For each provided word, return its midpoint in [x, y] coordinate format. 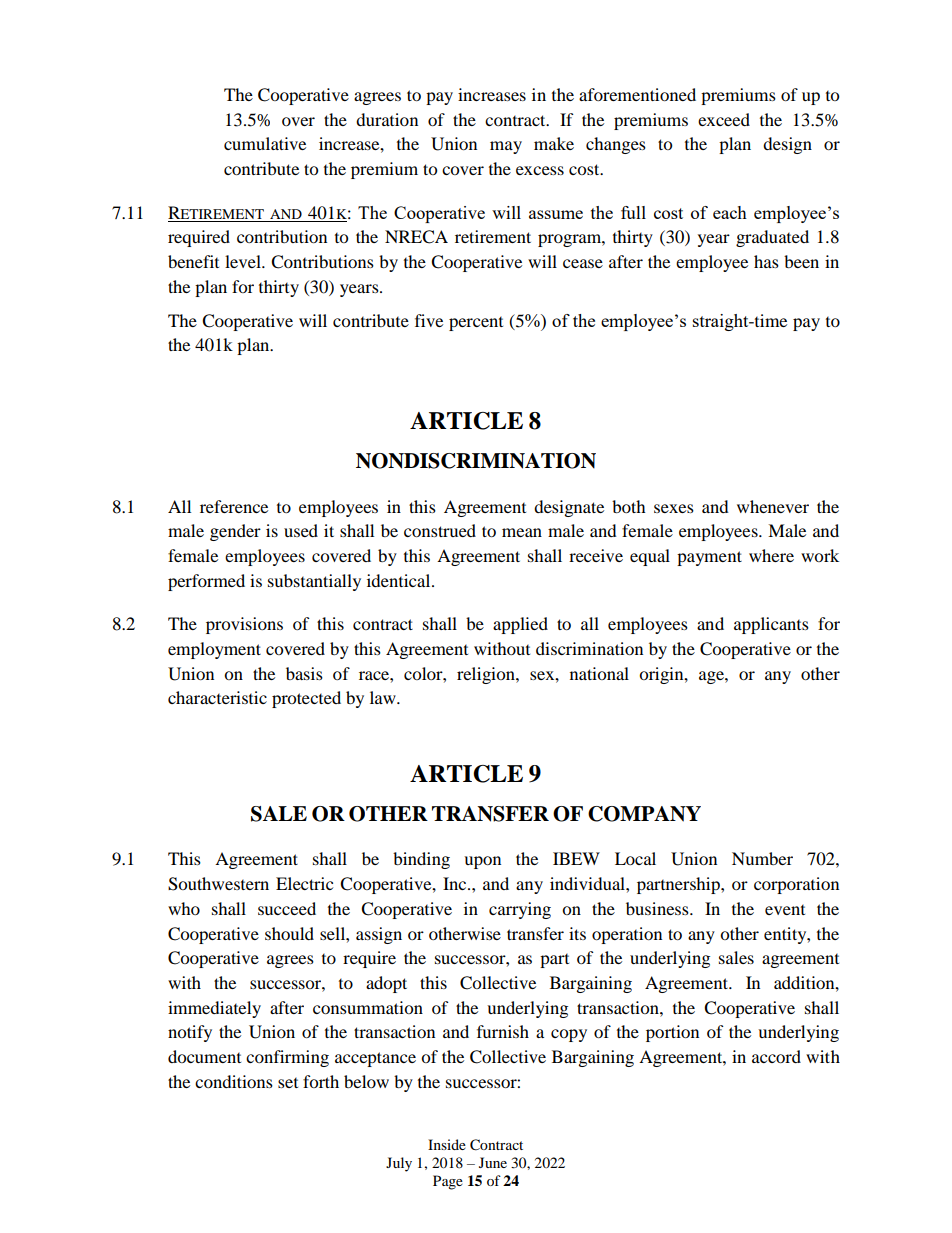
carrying [520, 910]
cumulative [265, 143]
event [785, 910]
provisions [244, 625]
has [766, 261]
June [493, 1162]
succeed [287, 908]
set [288, 1083]
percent [476, 324]
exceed [724, 119]
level [244, 261]
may [506, 147]
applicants [771, 625]
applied [520, 625]
